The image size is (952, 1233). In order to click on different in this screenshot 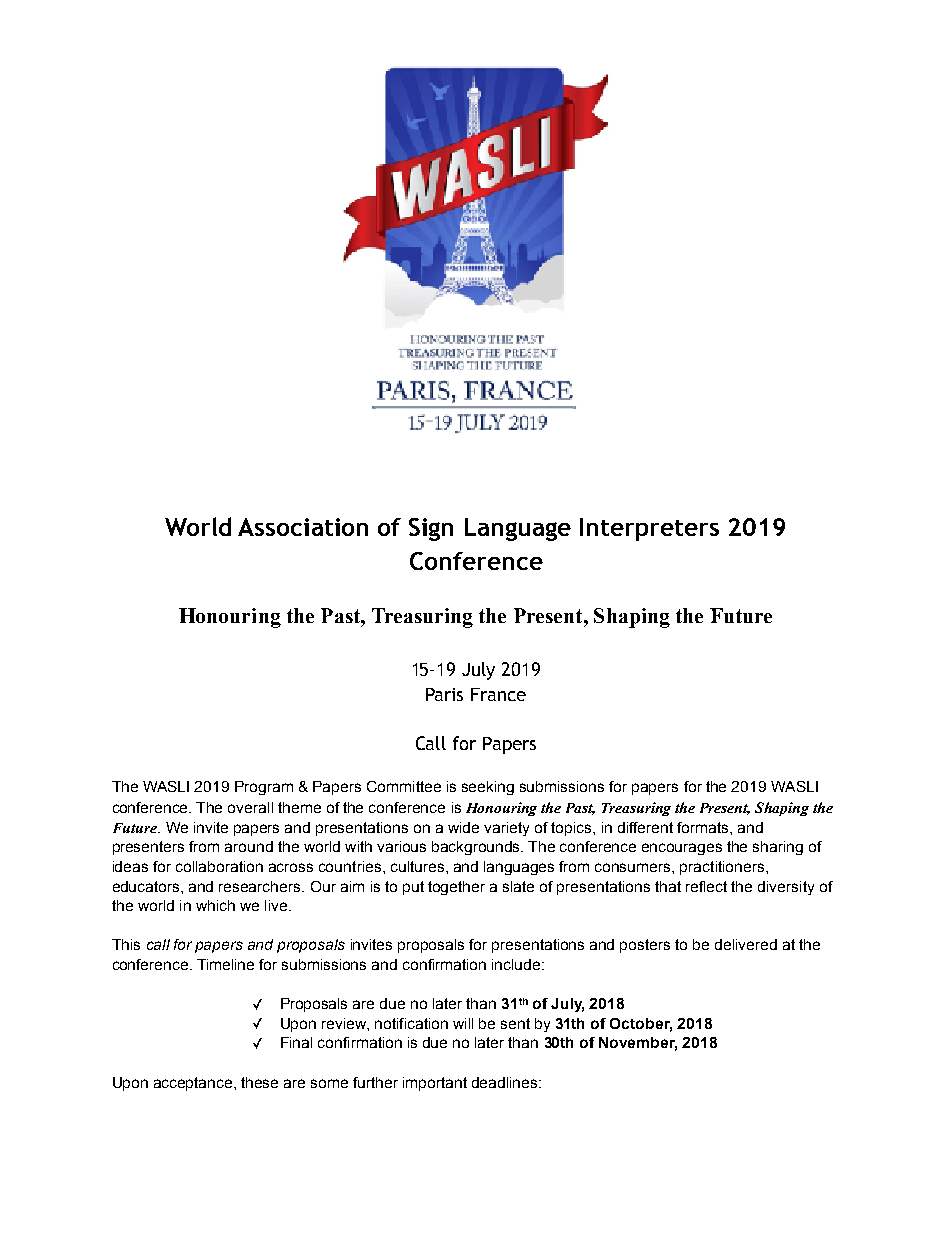, I will do `click(645, 827)`.
